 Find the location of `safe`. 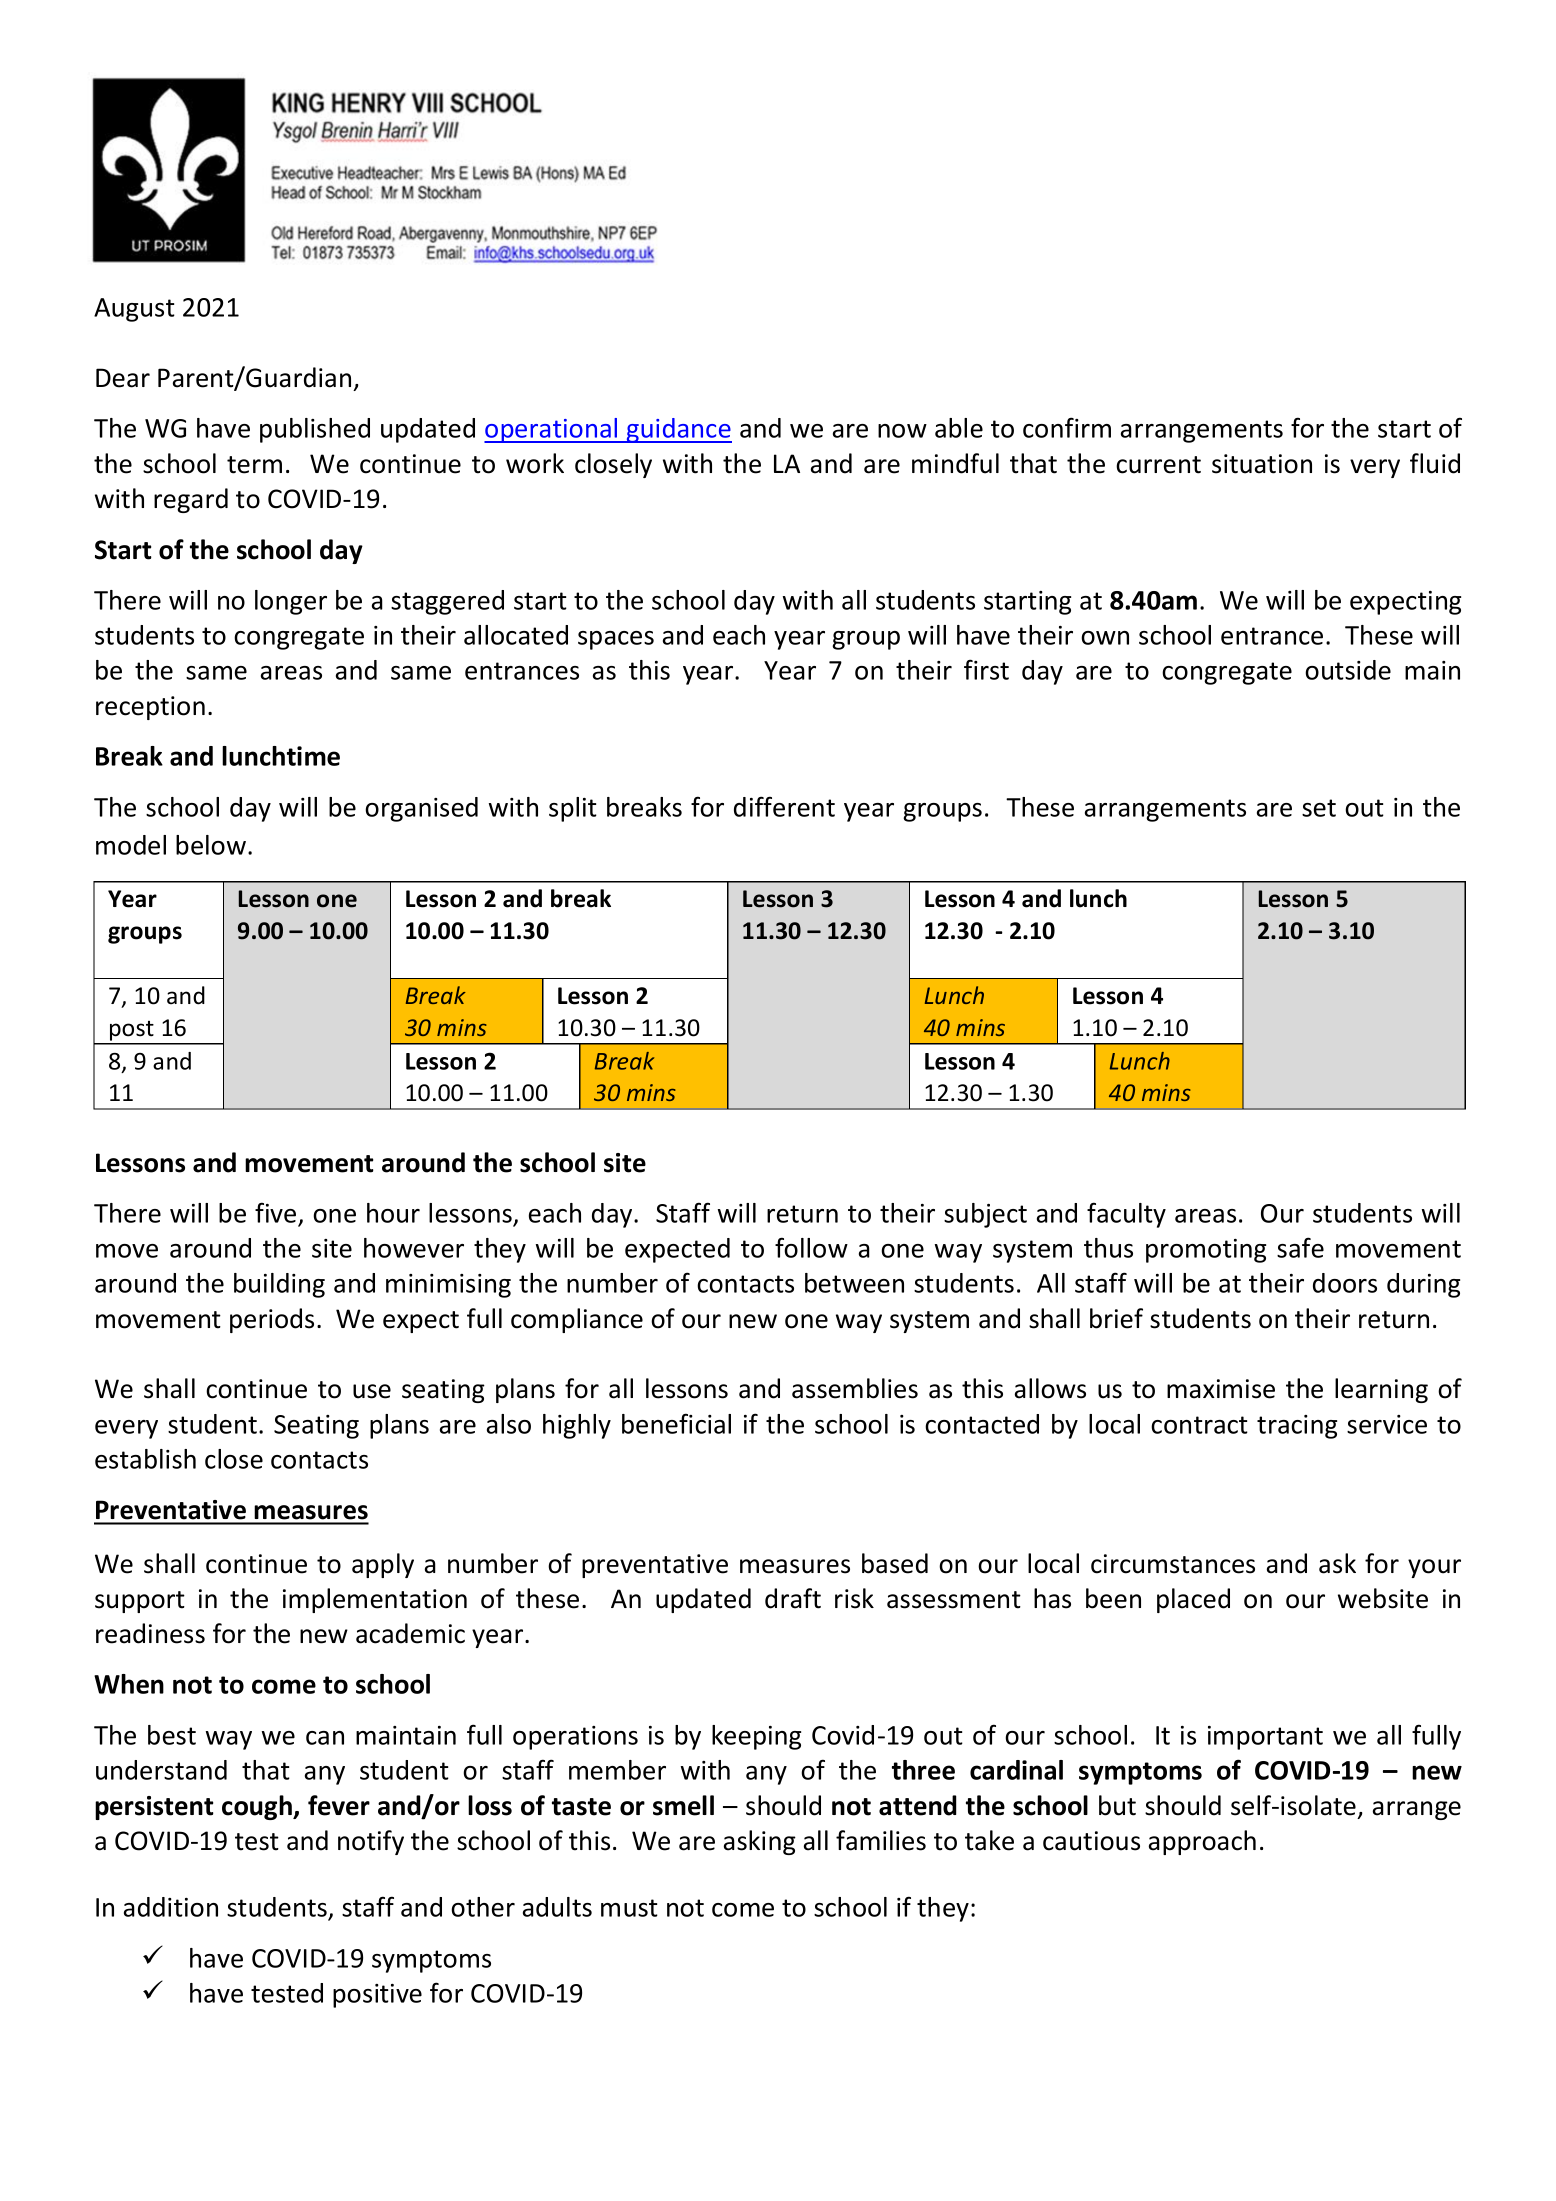

safe is located at coordinates (1300, 1247).
